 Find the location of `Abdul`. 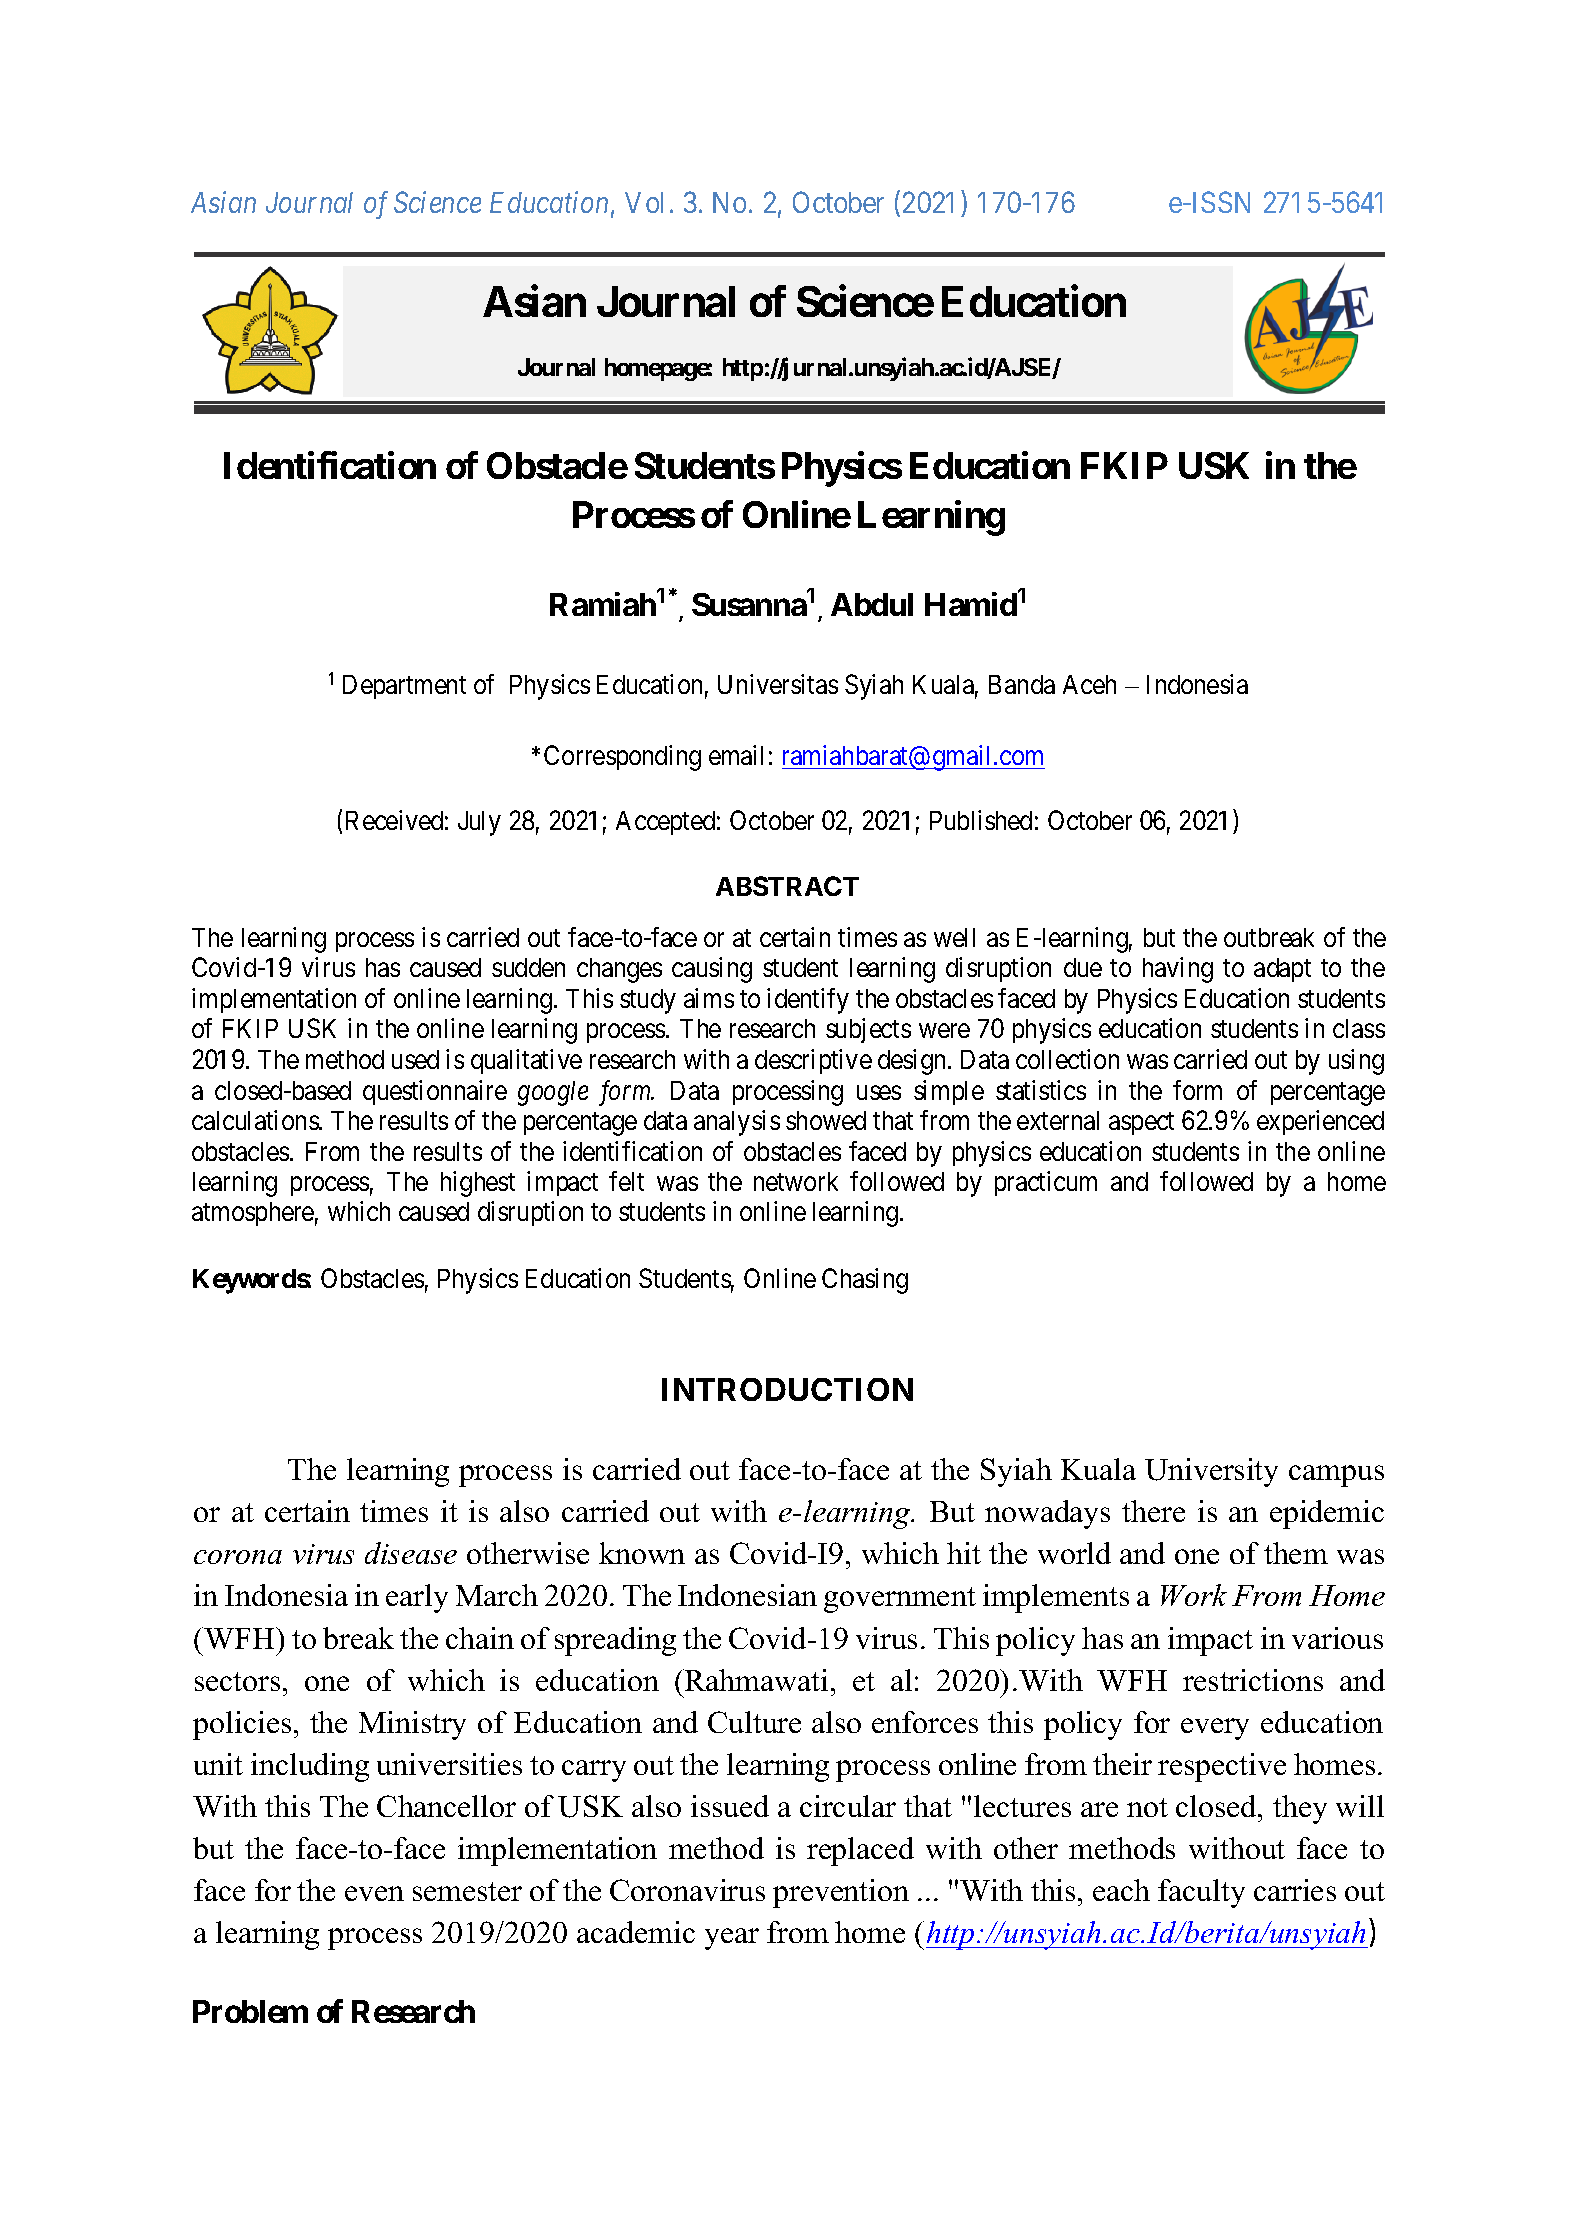

Abdul is located at coordinates (872, 604).
